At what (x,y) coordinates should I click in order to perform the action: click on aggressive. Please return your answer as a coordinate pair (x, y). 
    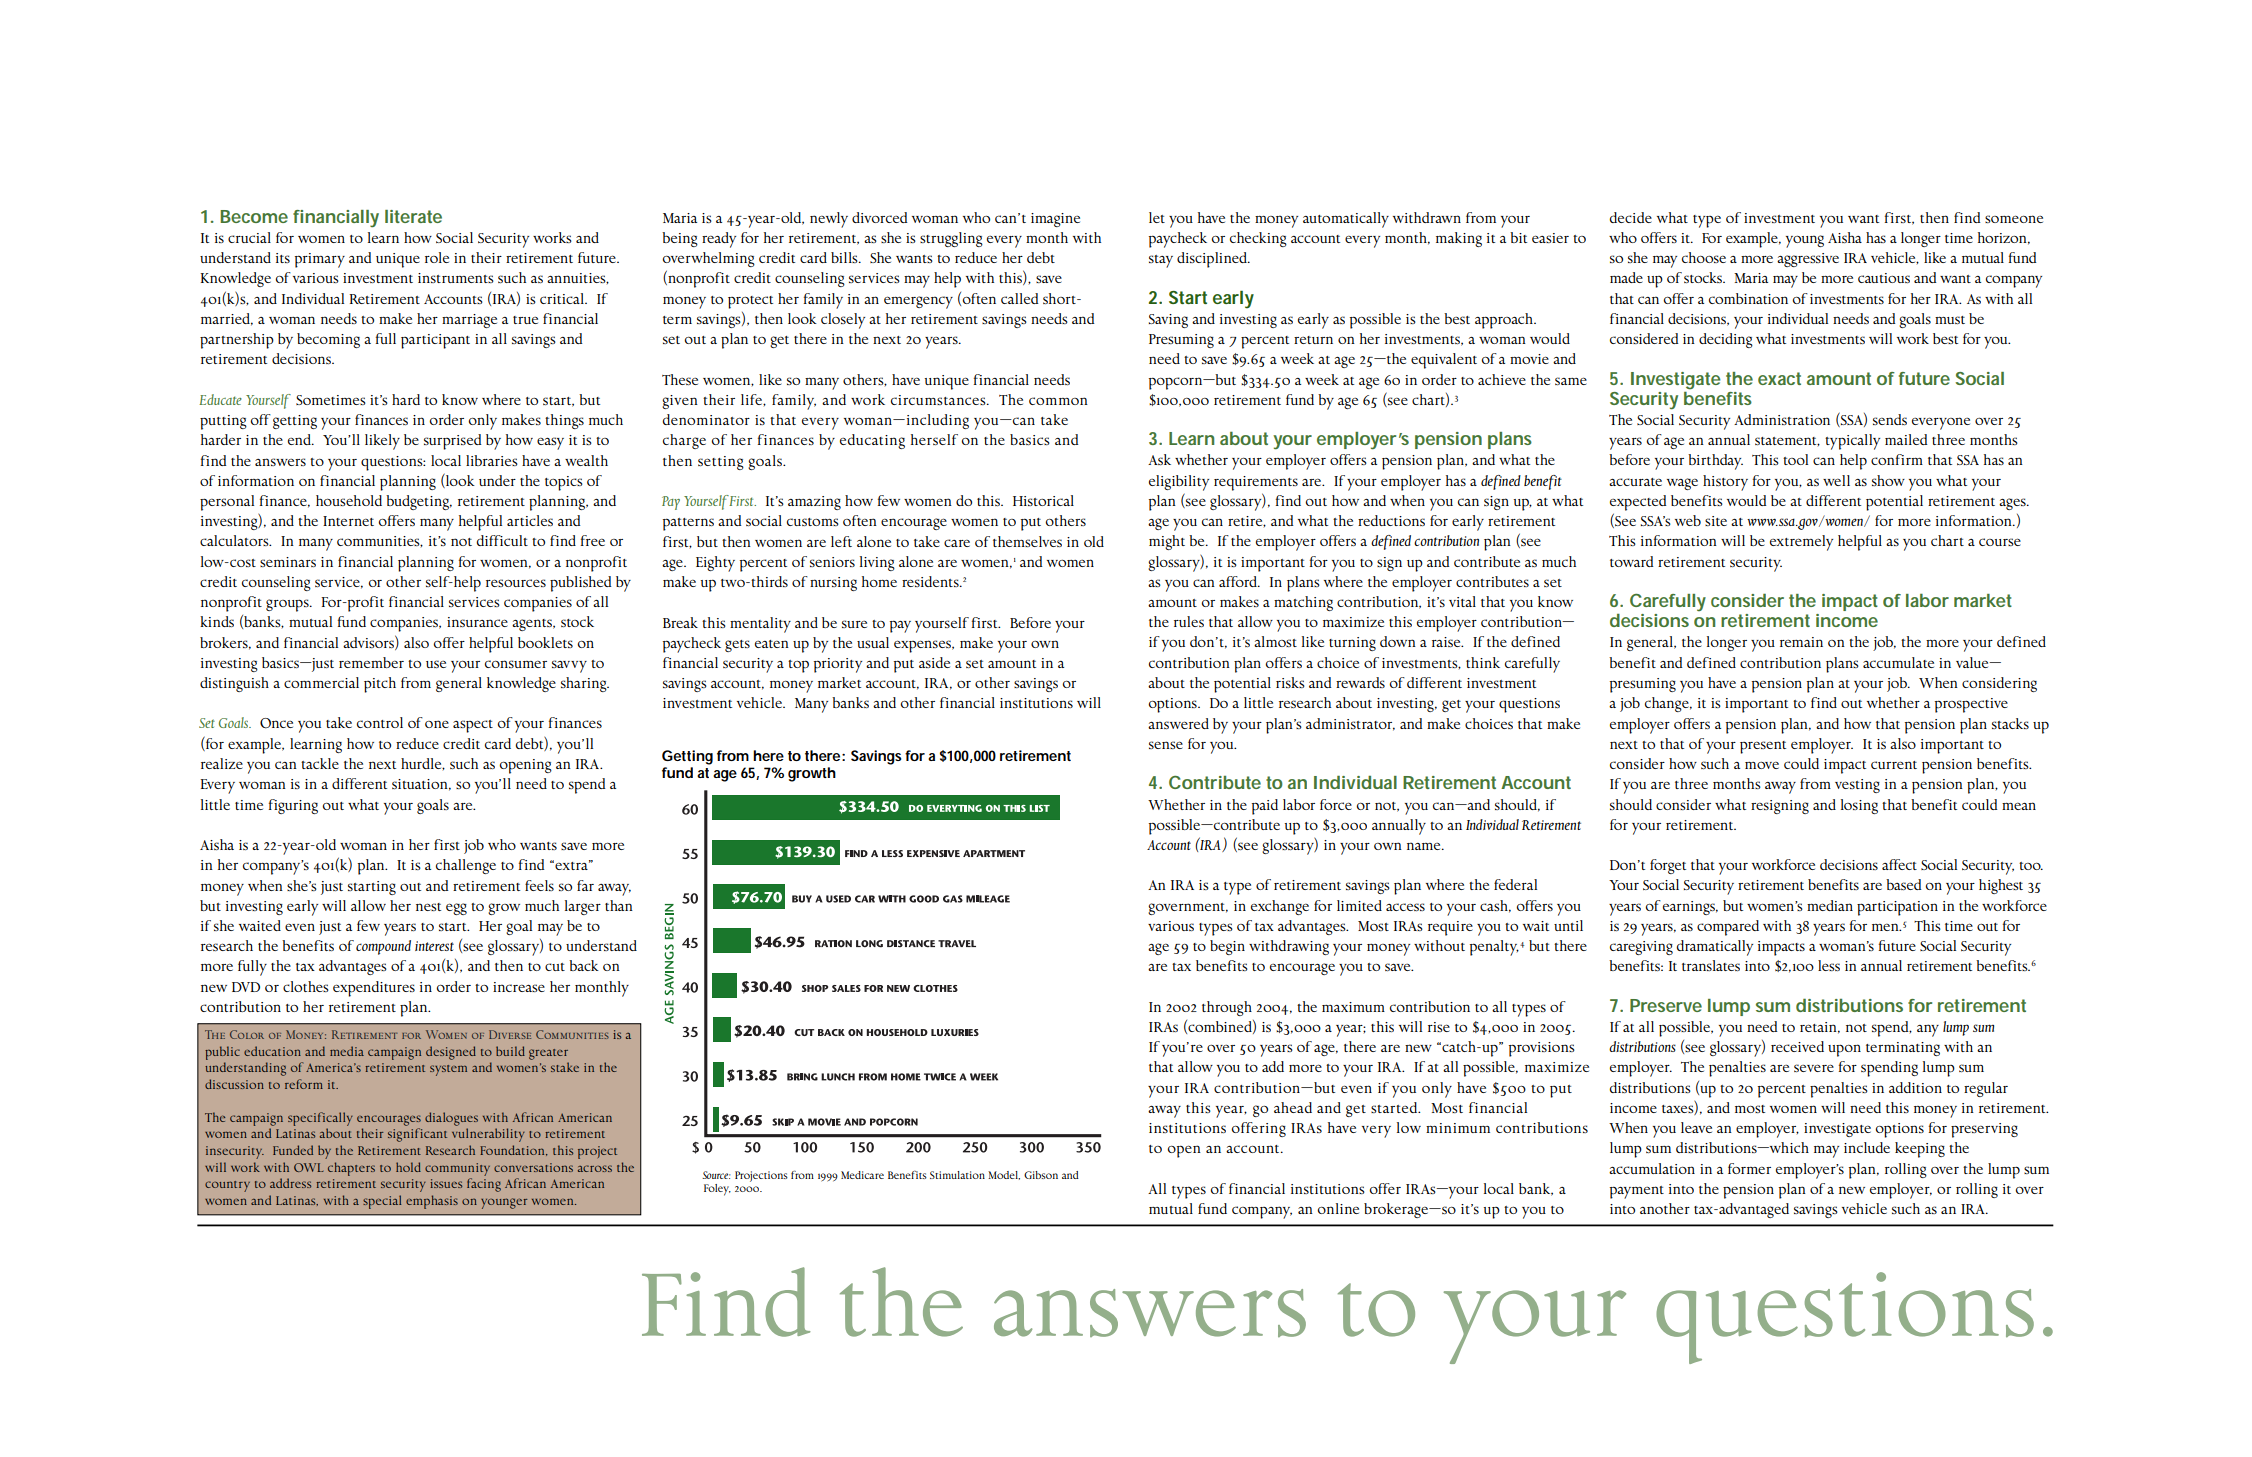
    Looking at the image, I should click on (1808, 260).
